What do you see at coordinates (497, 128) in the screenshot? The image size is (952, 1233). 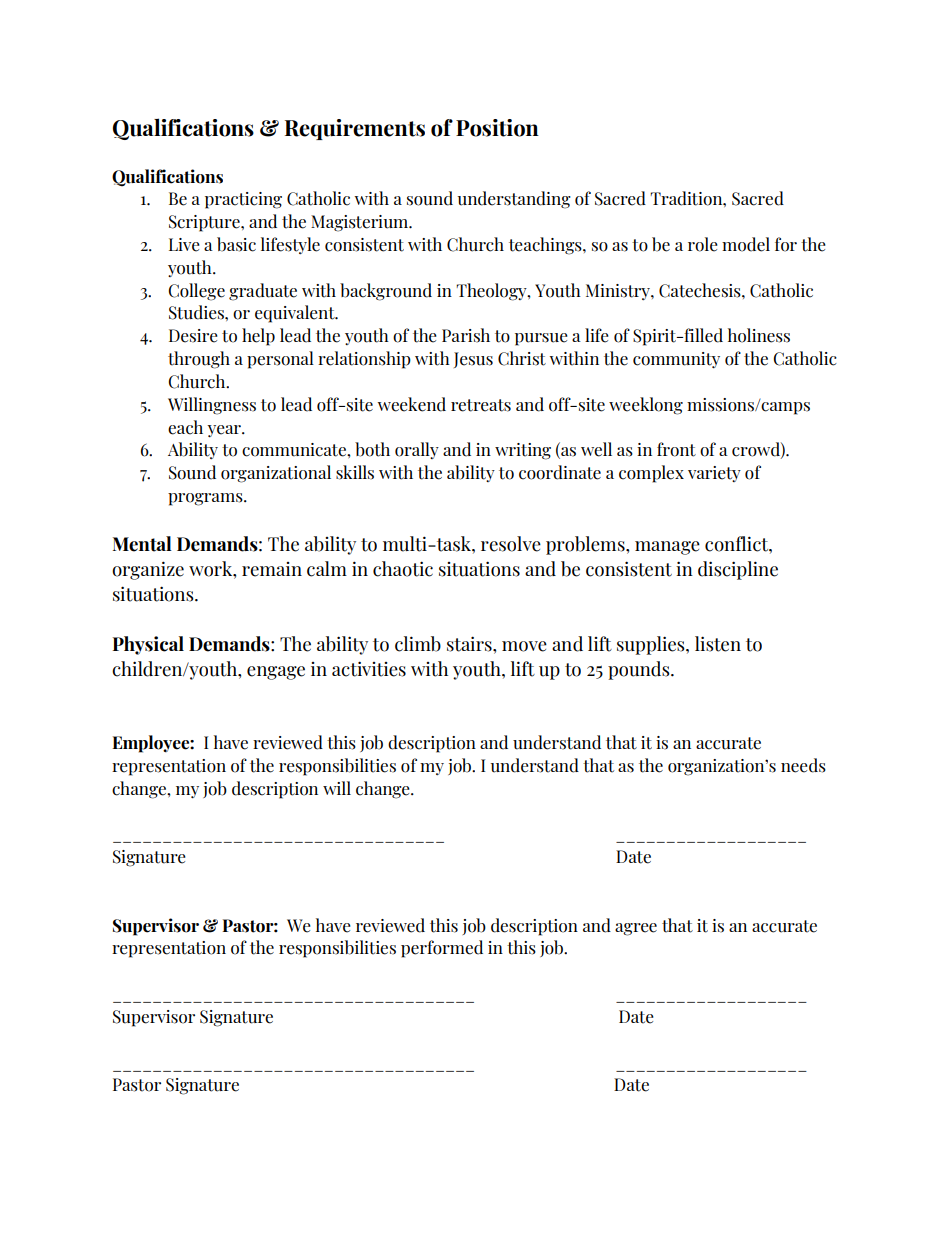 I see `Position` at bounding box center [497, 128].
